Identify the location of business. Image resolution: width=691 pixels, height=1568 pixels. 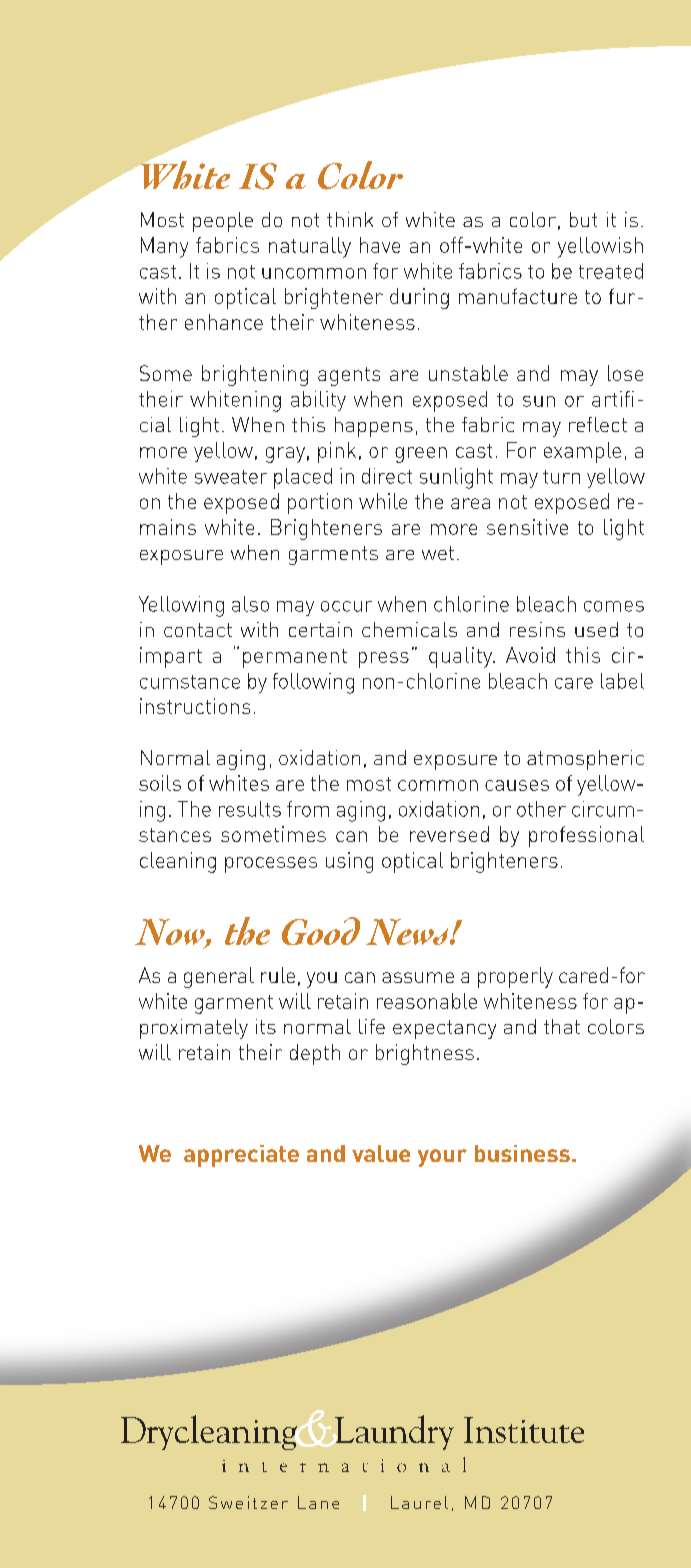
(522, 1153).
